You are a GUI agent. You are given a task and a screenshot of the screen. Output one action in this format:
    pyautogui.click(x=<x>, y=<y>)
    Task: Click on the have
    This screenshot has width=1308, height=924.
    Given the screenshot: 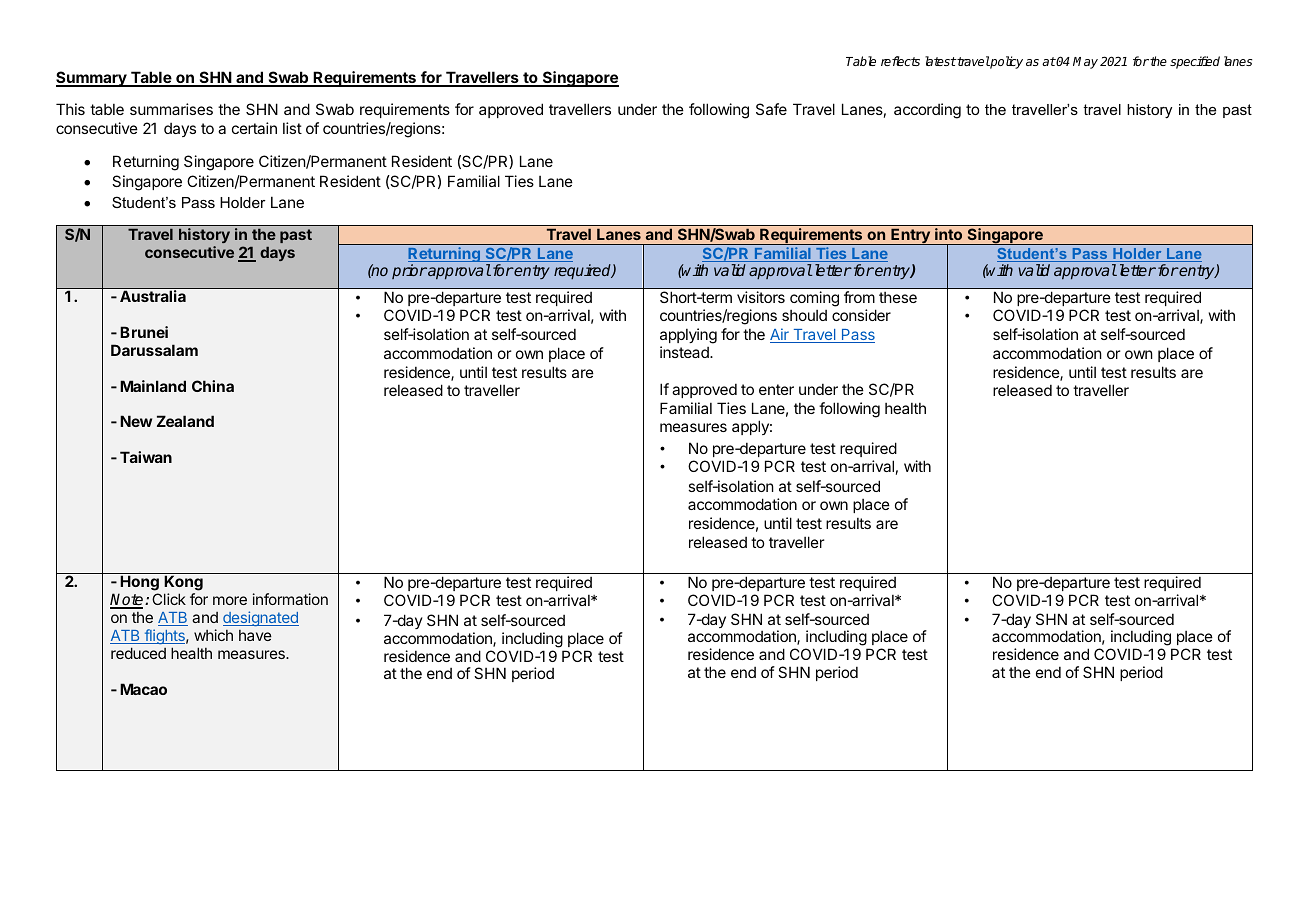 What is the action you would take?
    pyautogui.click(x=255, y=635)
